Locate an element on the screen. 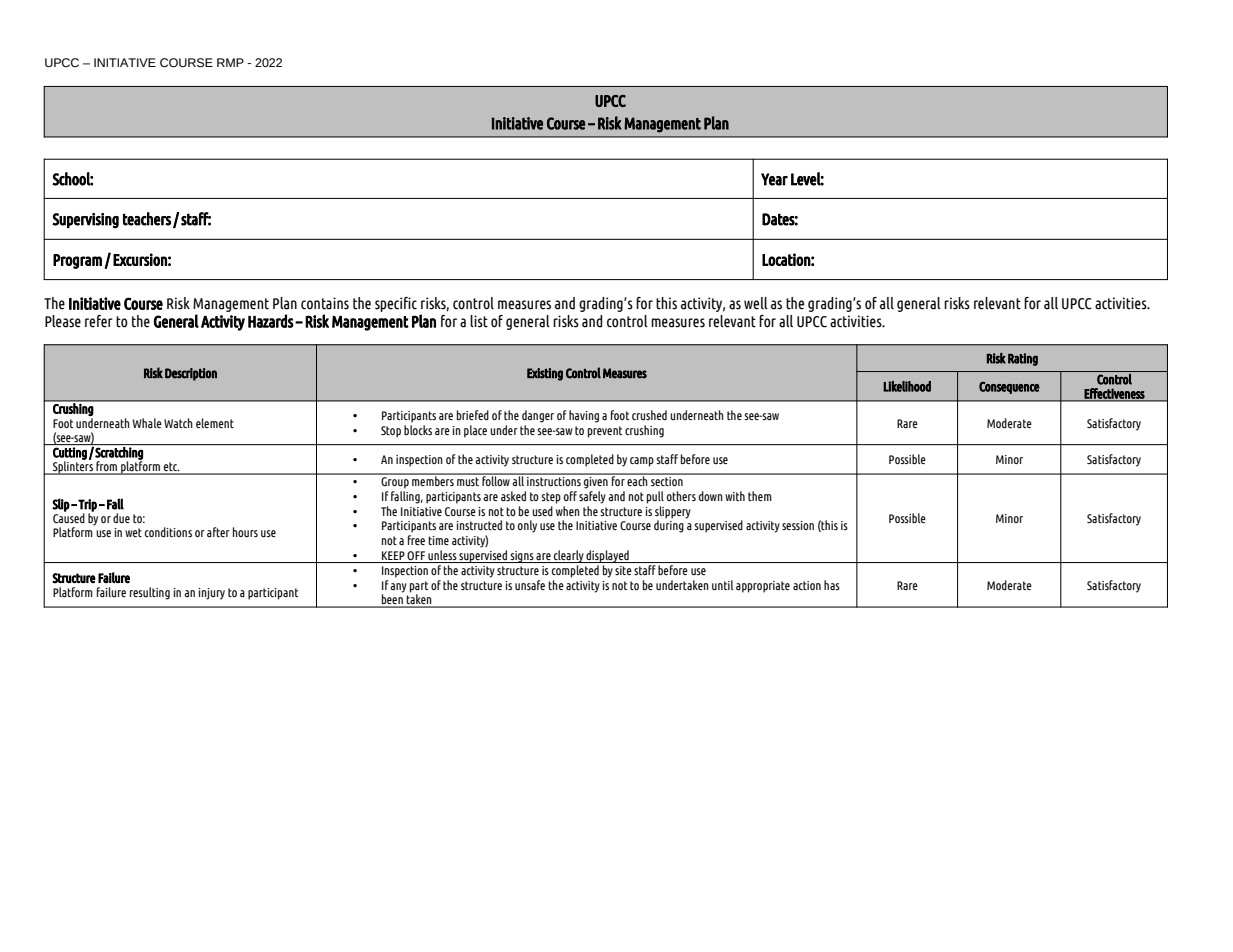 This screenshot has width=1233, height=952. resulting is located at coordinates (150, 593).
